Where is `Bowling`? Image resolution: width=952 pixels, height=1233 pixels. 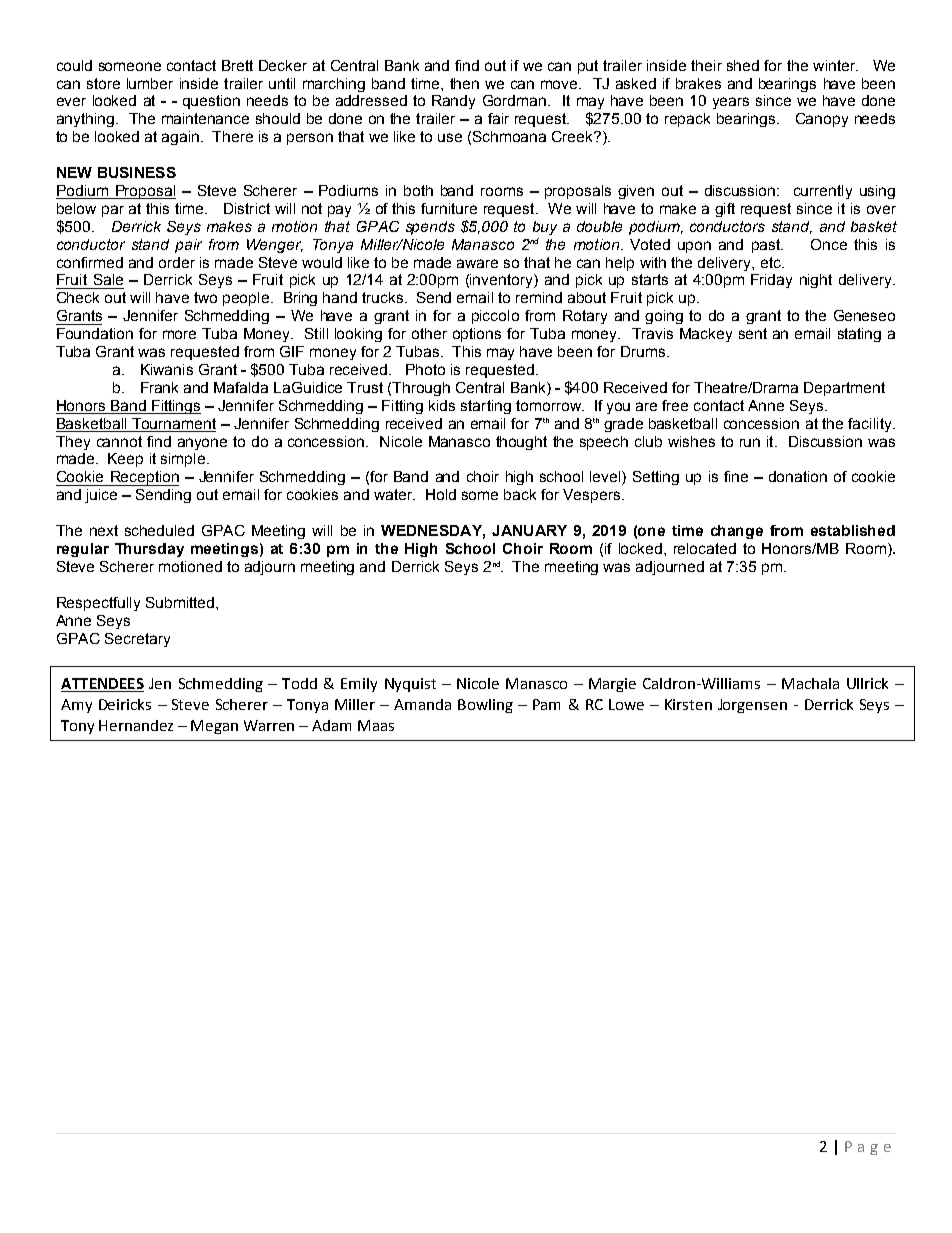 Bowling is located at coordinates (485, 706).
